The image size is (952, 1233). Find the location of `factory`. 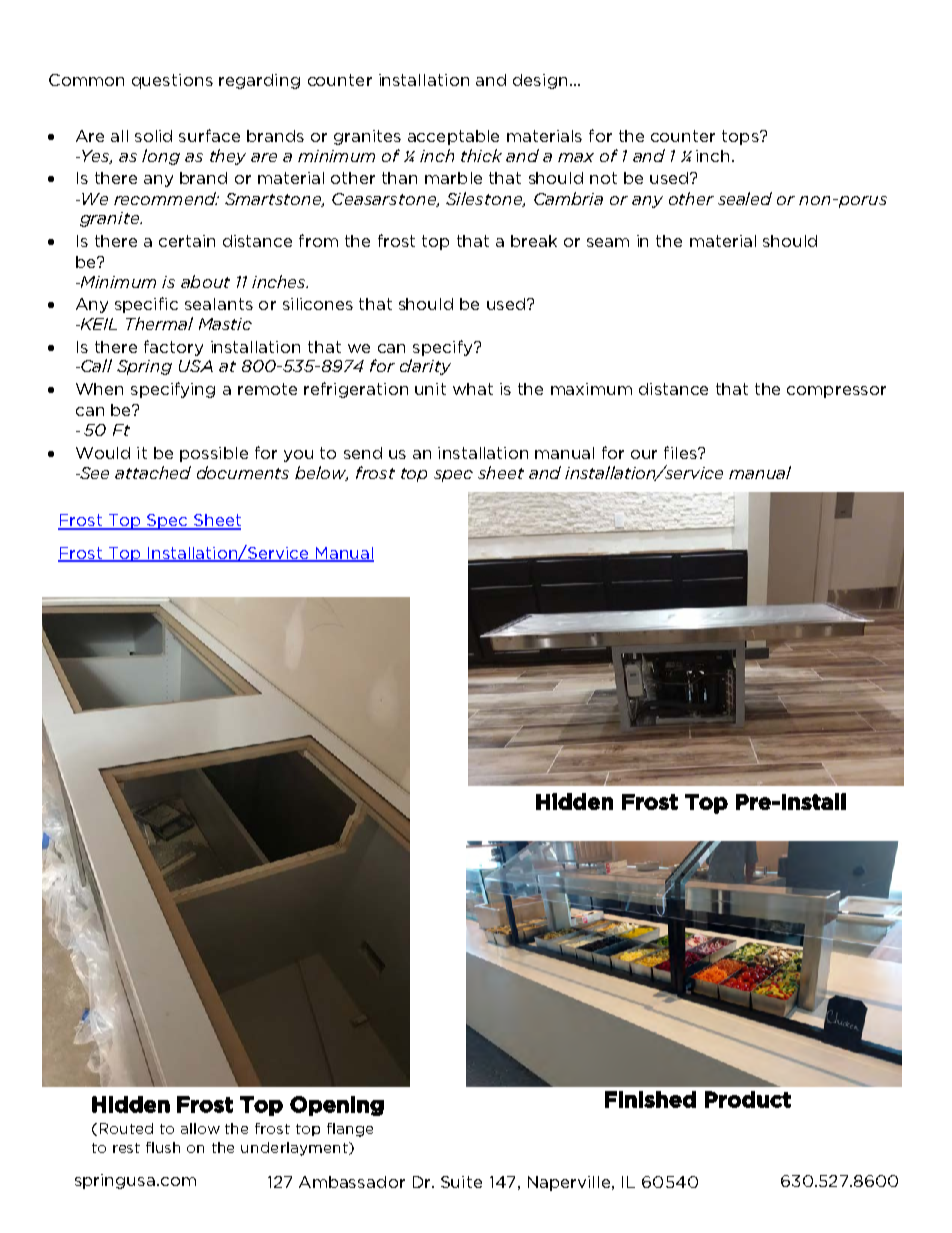

factory is located at coordinates (173, 348).
